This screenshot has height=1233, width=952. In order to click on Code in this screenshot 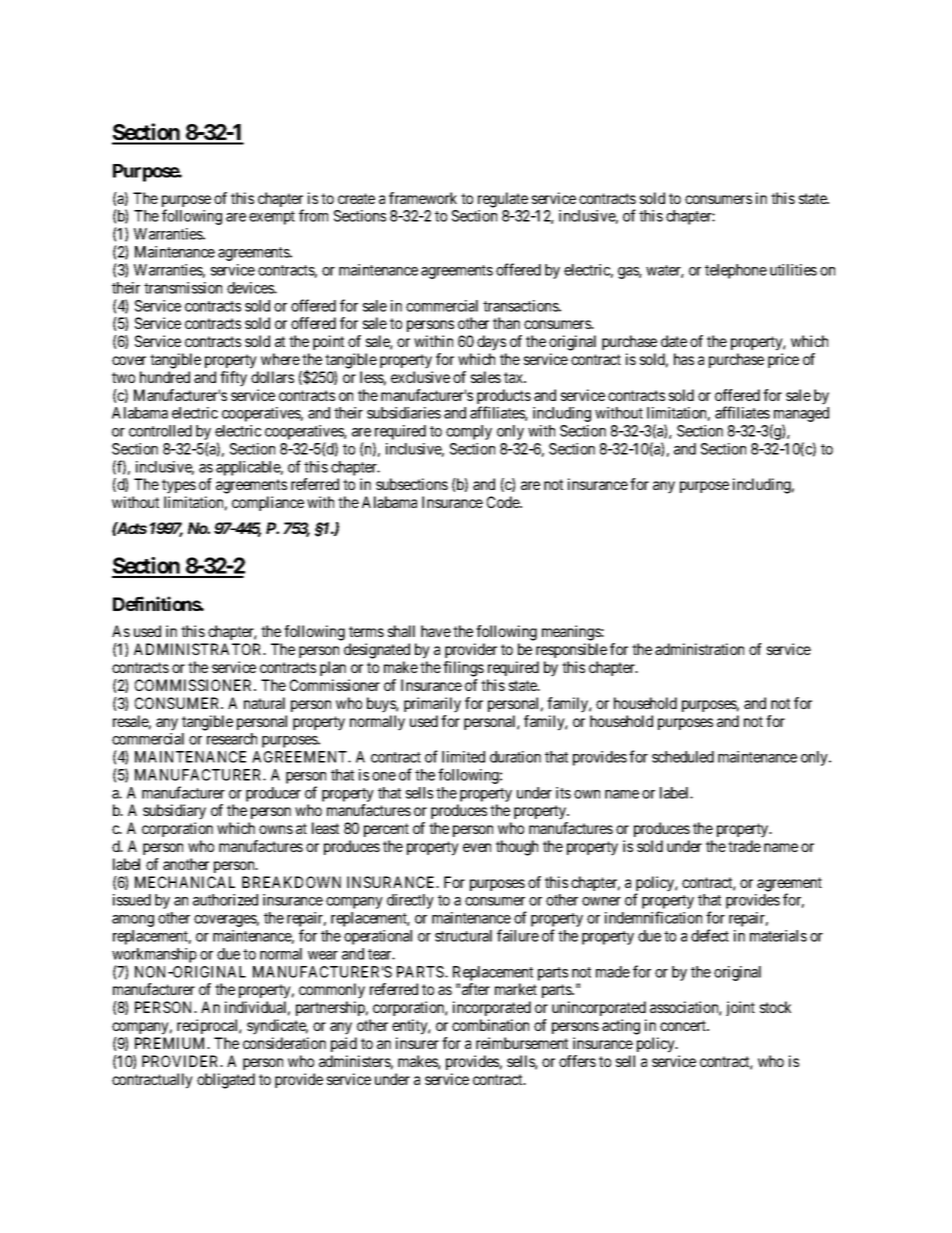, I will do `click(504, 502)`.
